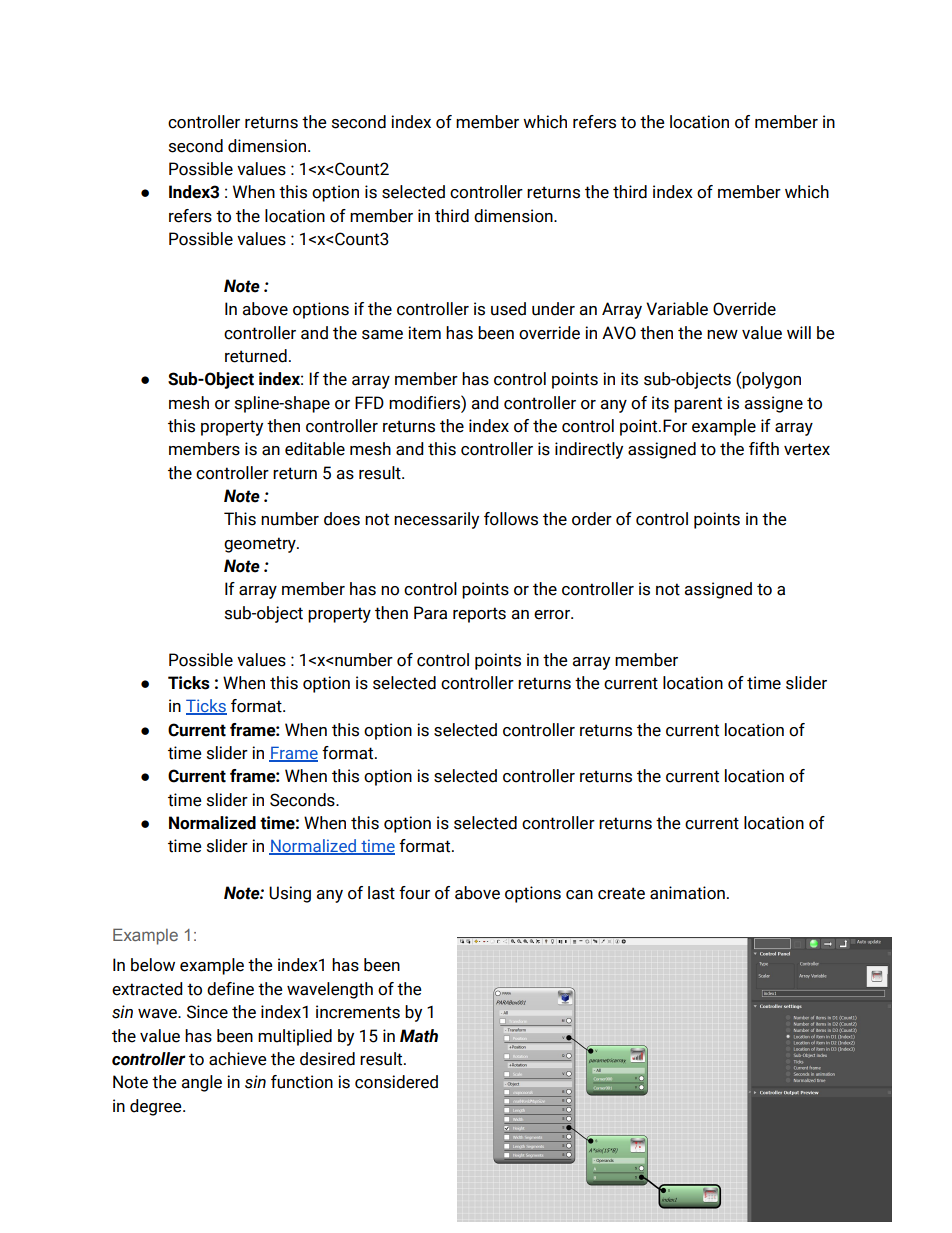 Image resolution: width=952 pixels, height=1233 pixels. I want to click on editable, so click(315, 449).
